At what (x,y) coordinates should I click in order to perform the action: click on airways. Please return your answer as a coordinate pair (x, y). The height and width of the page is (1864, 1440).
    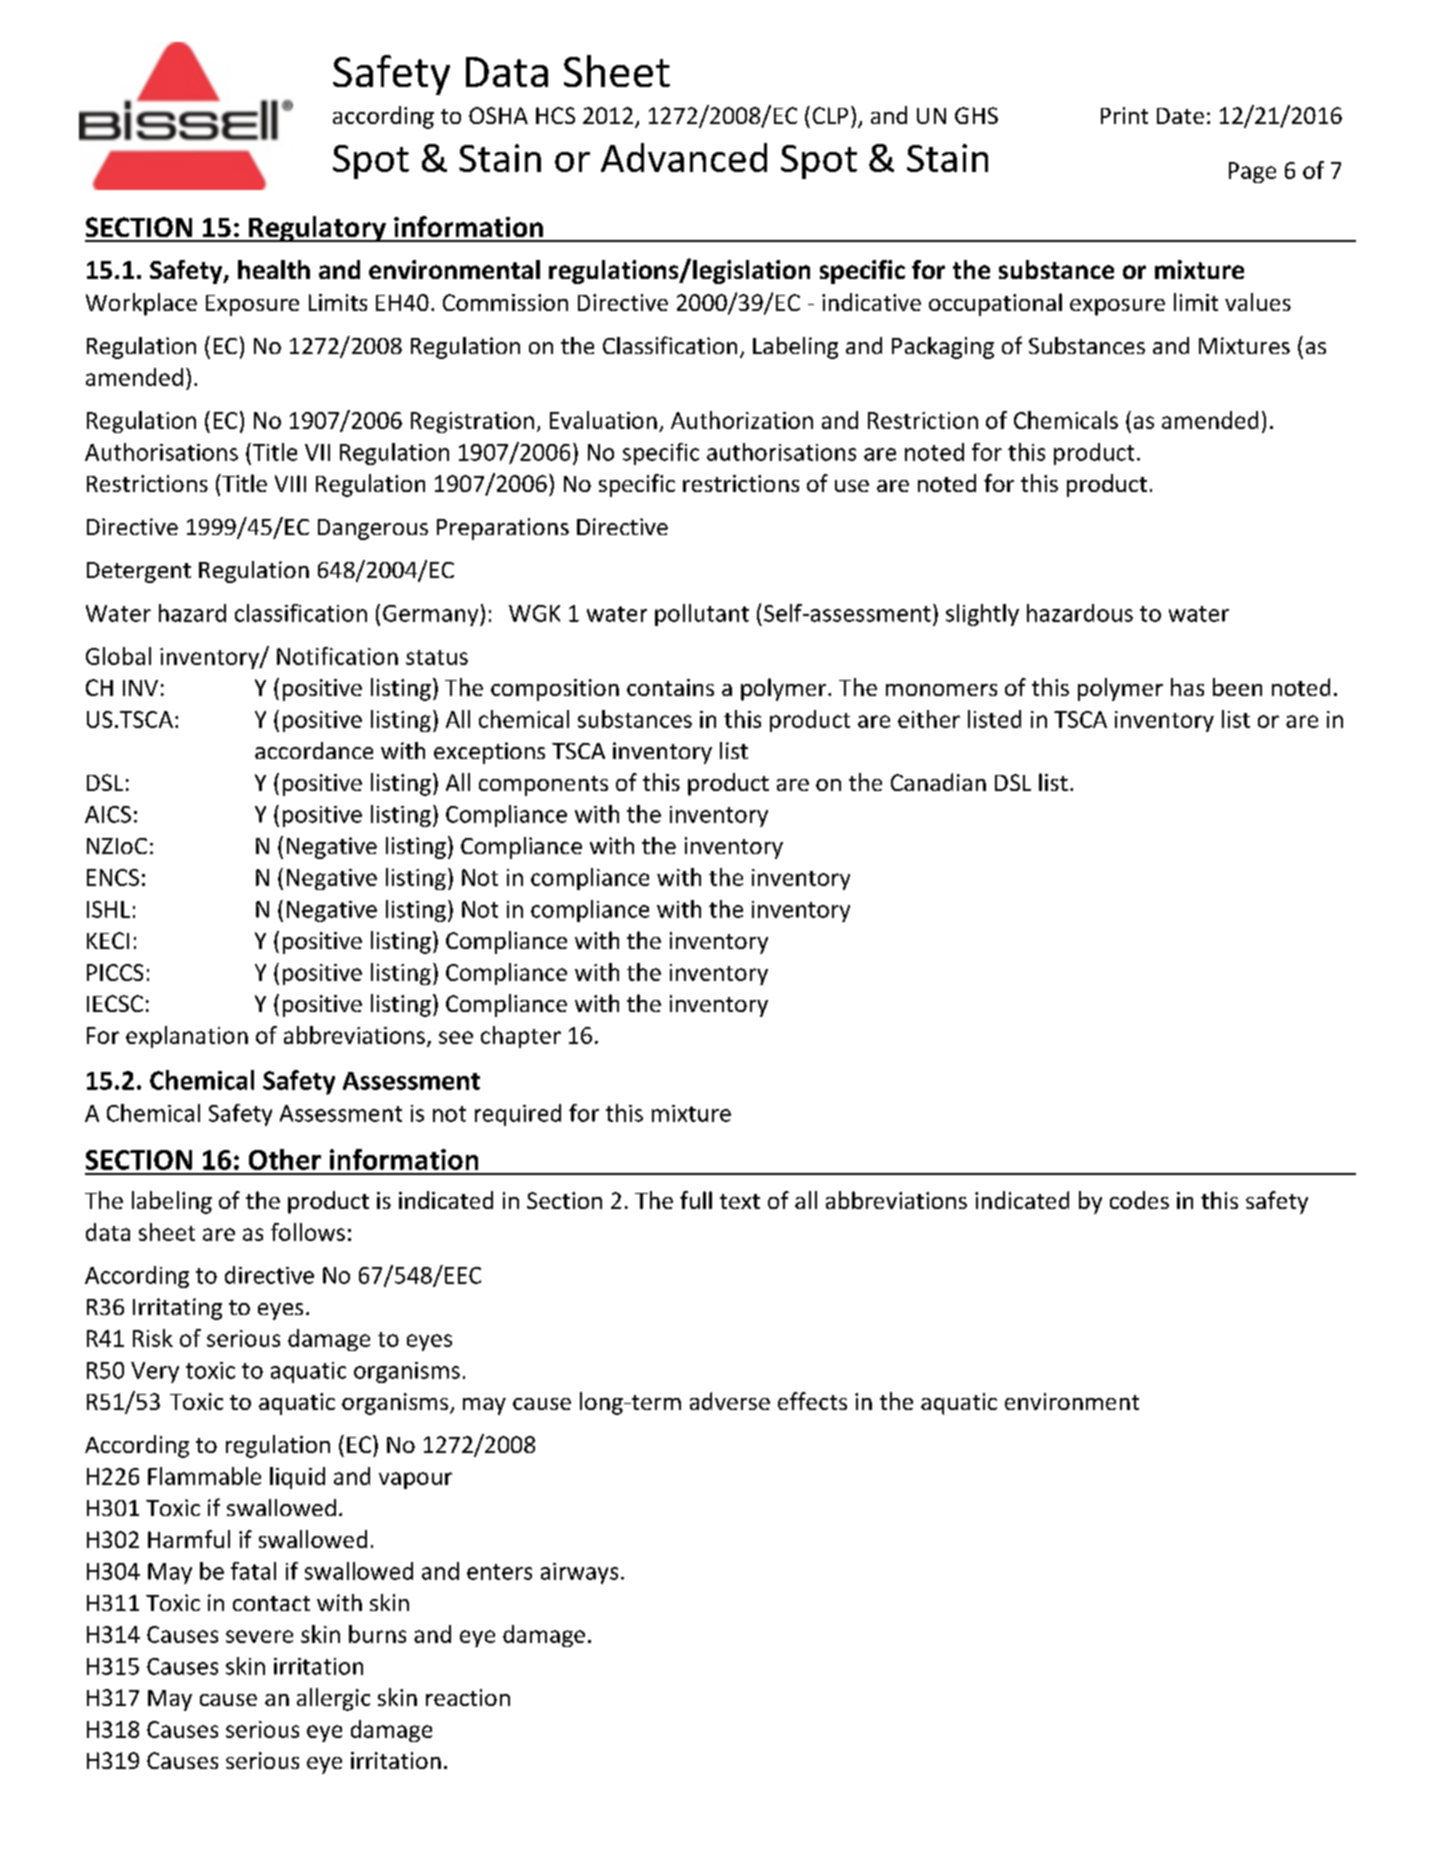
    Looking at the image, I should click on (579, 1573).
